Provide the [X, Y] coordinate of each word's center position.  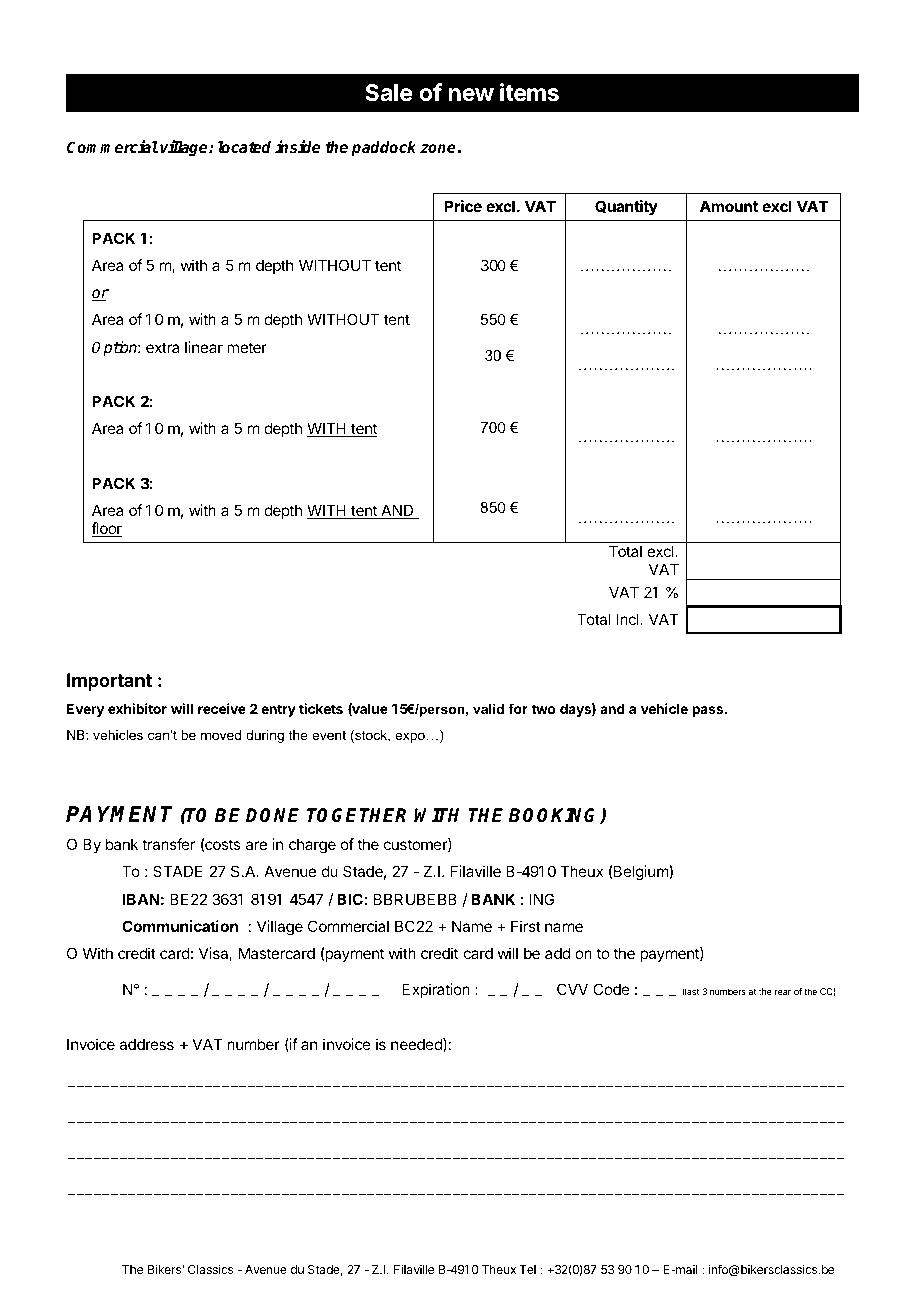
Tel [527, 1269]
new [471, 94]
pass [709, 711]
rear [783, 992]
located [244, 147]
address [146, 1044]
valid [488, 709]
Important [109, 682]
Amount [729, 206]
